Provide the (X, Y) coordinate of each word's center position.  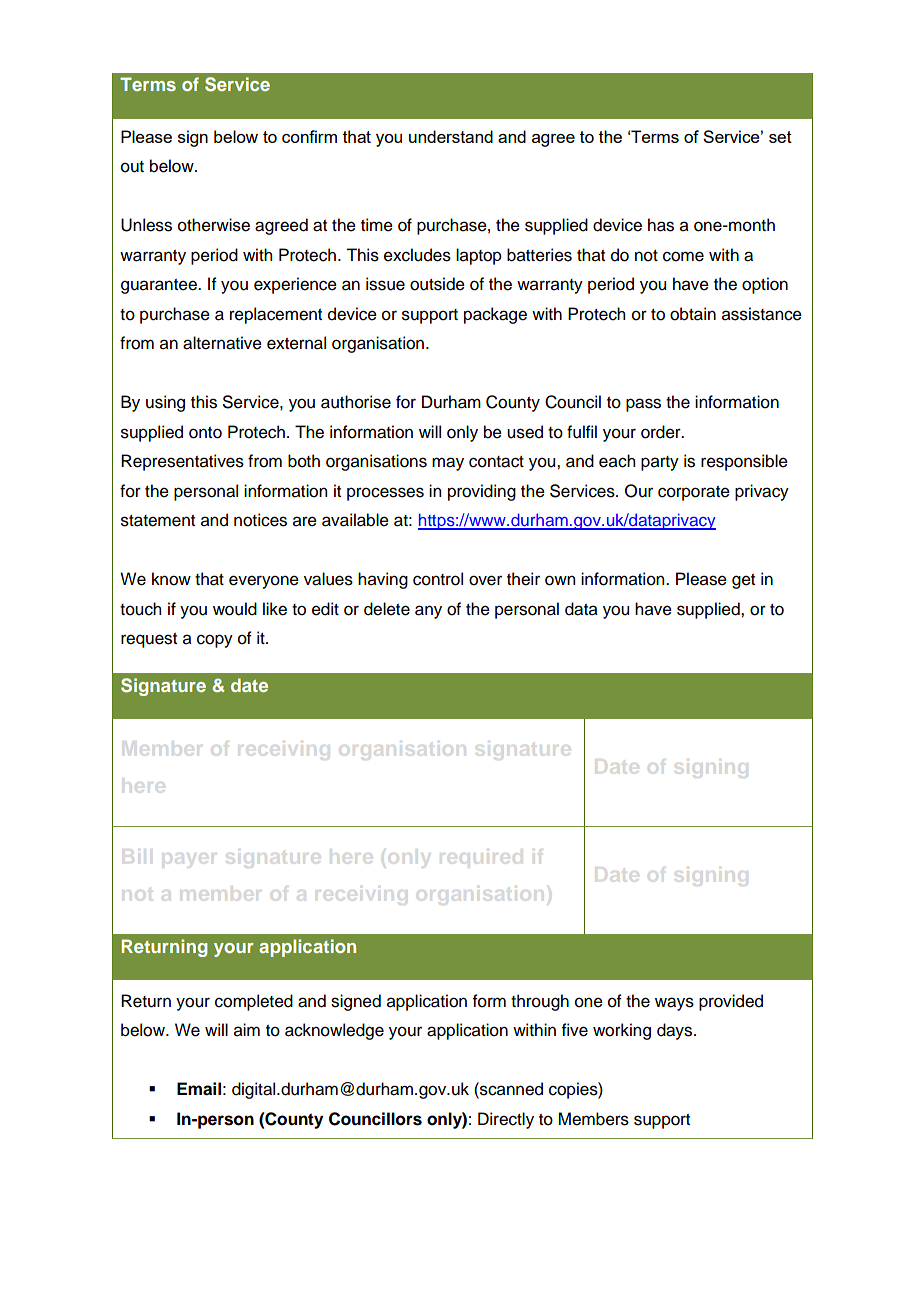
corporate (694, 493)
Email (199, 1089)
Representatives (182, 462)
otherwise (214, 225)
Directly (506, 1120)
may (448, 464)
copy (215, 641)
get (743, 581)
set (780, 137)
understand (451, 136)
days (676, 1031)
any (428, 612)
